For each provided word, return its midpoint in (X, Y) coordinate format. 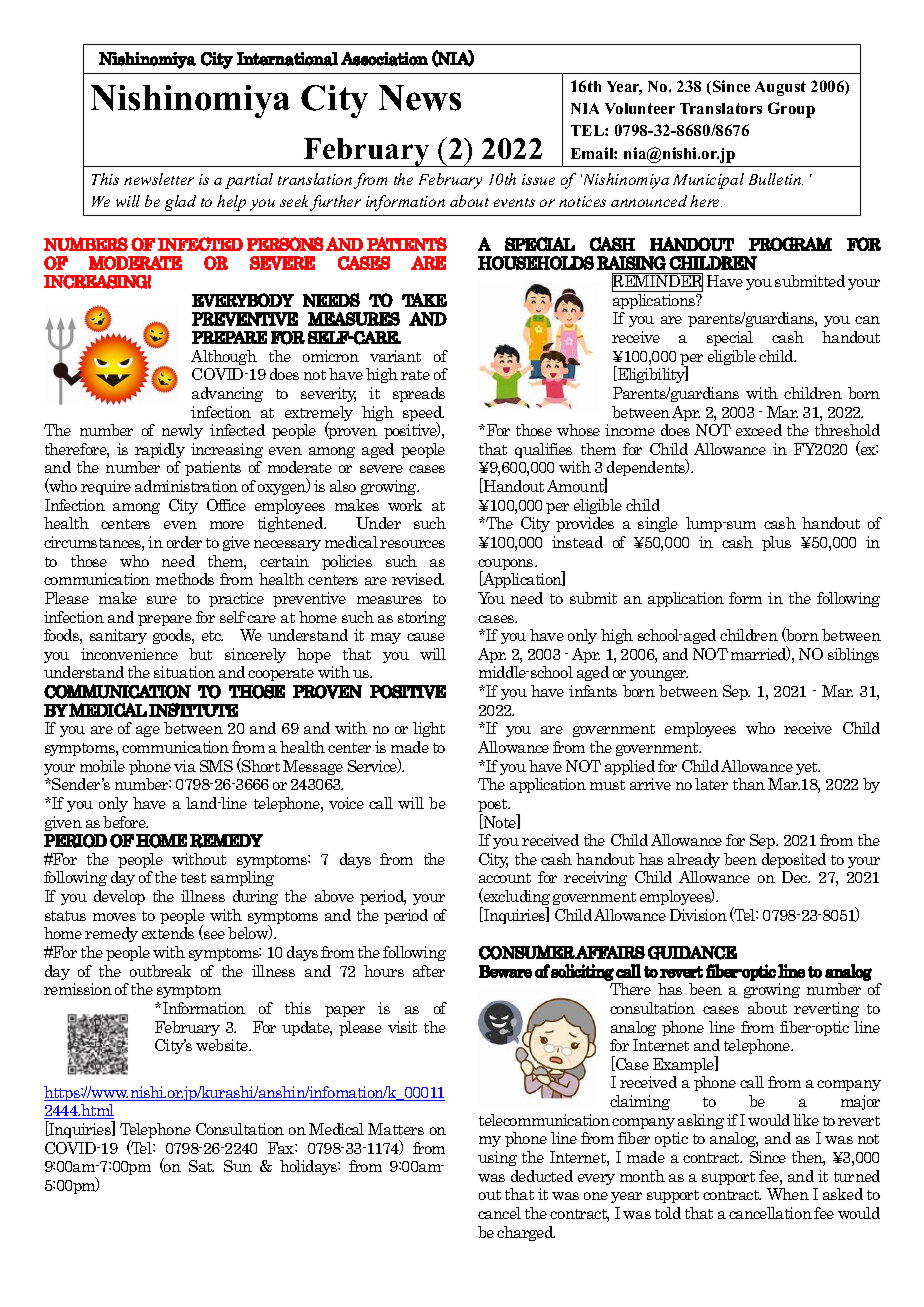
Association (384, 59)
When (788, 1194)
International (287, 59)
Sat (201, 1166)
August (780, 88)
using (497, 1158)
